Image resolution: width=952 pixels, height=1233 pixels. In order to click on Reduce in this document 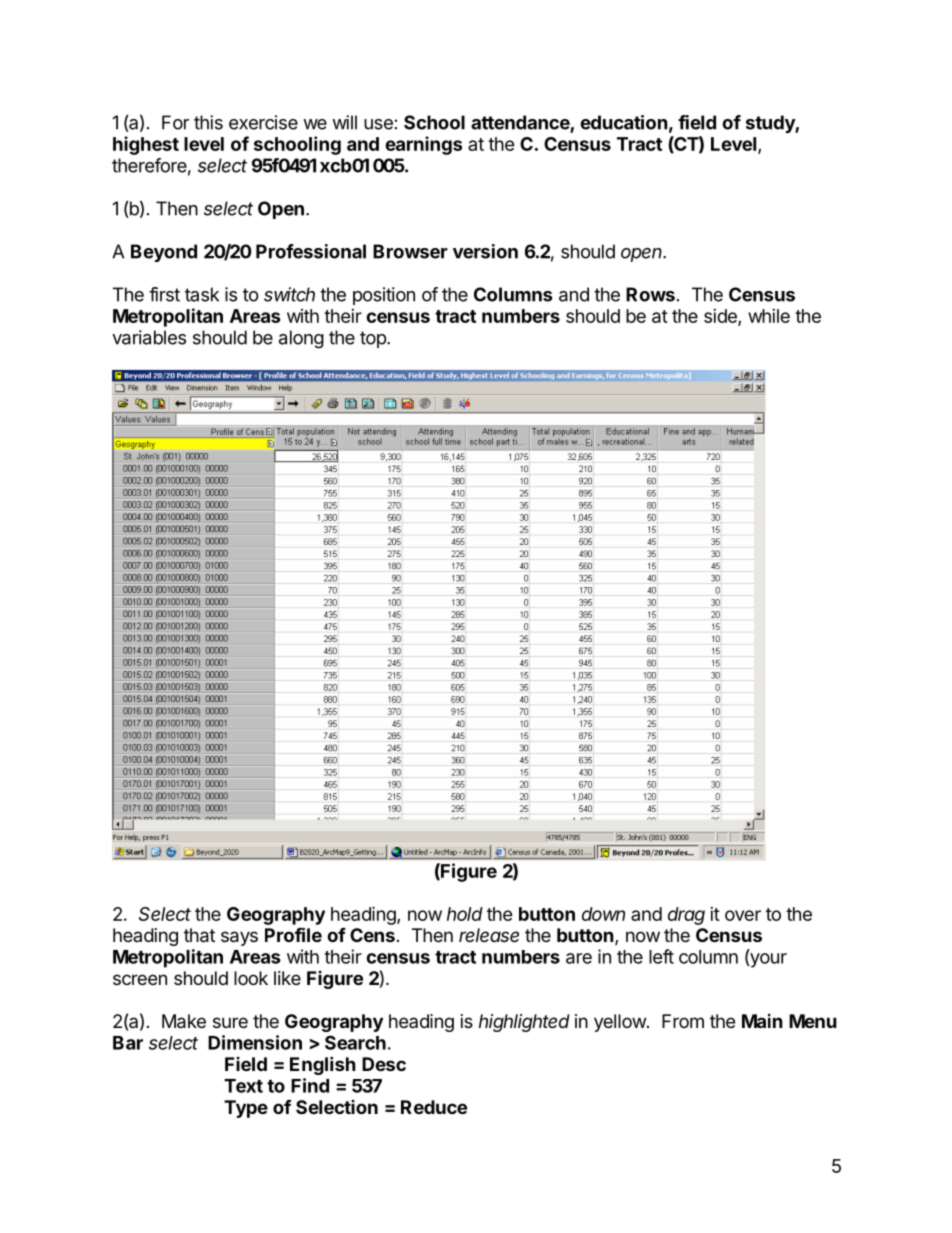, I will do `click(434, 1107)`.
